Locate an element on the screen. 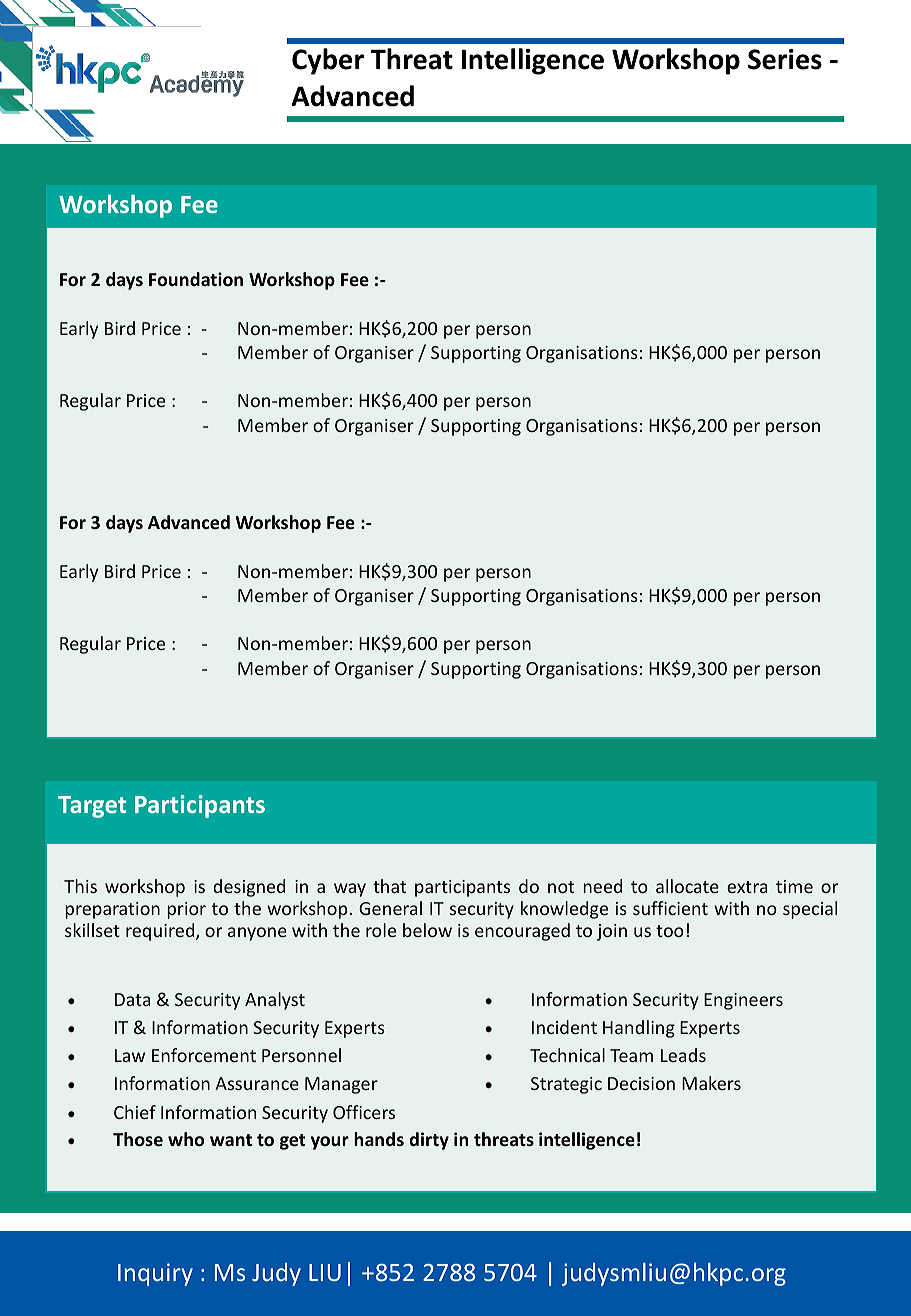  General is located at coordinates (390, 908).
